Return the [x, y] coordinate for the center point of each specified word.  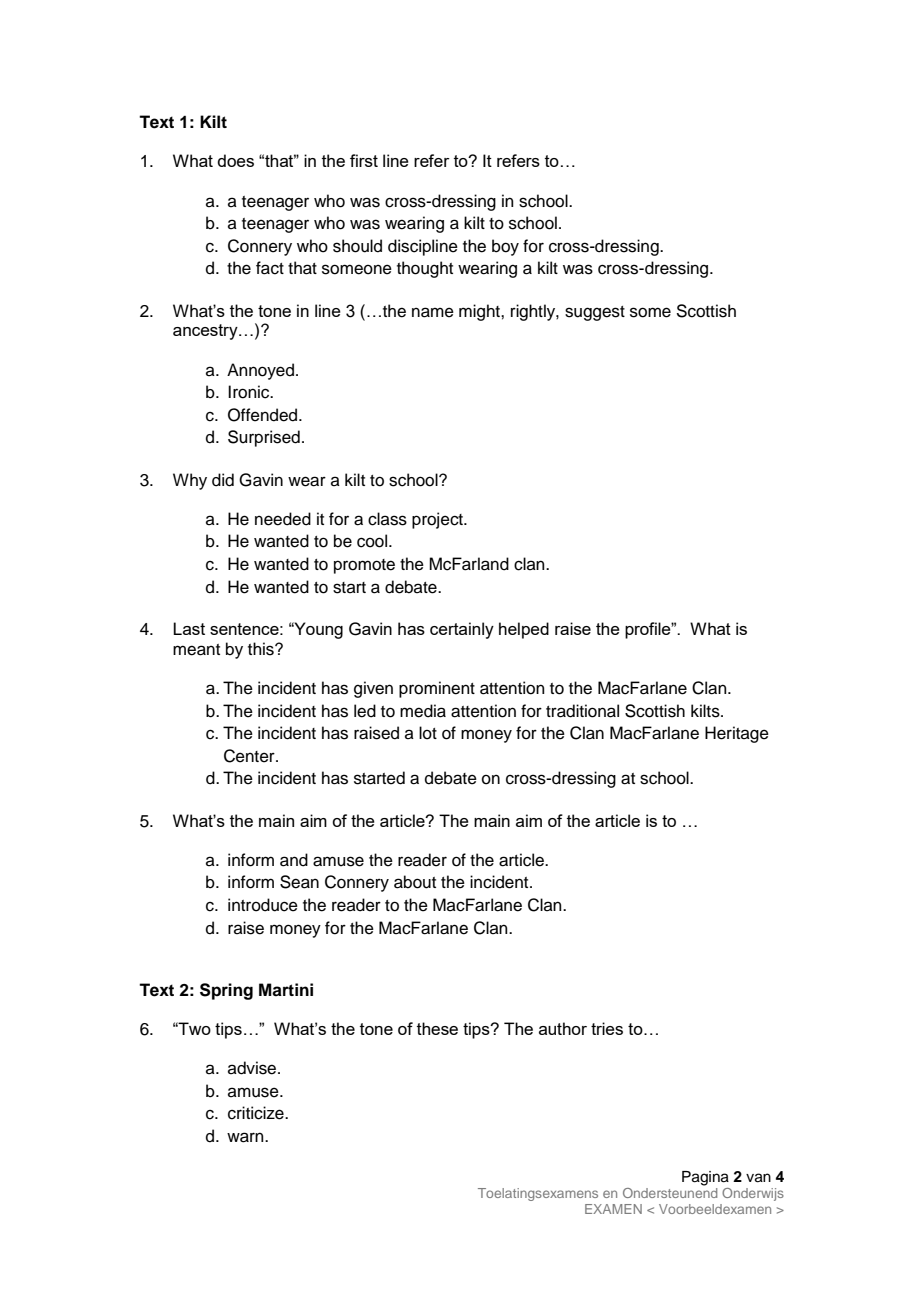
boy [505, 247]
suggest [595, 313]
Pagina [705, 1178]
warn [246, 1137]
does [235, 160]
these [437, 1028]
